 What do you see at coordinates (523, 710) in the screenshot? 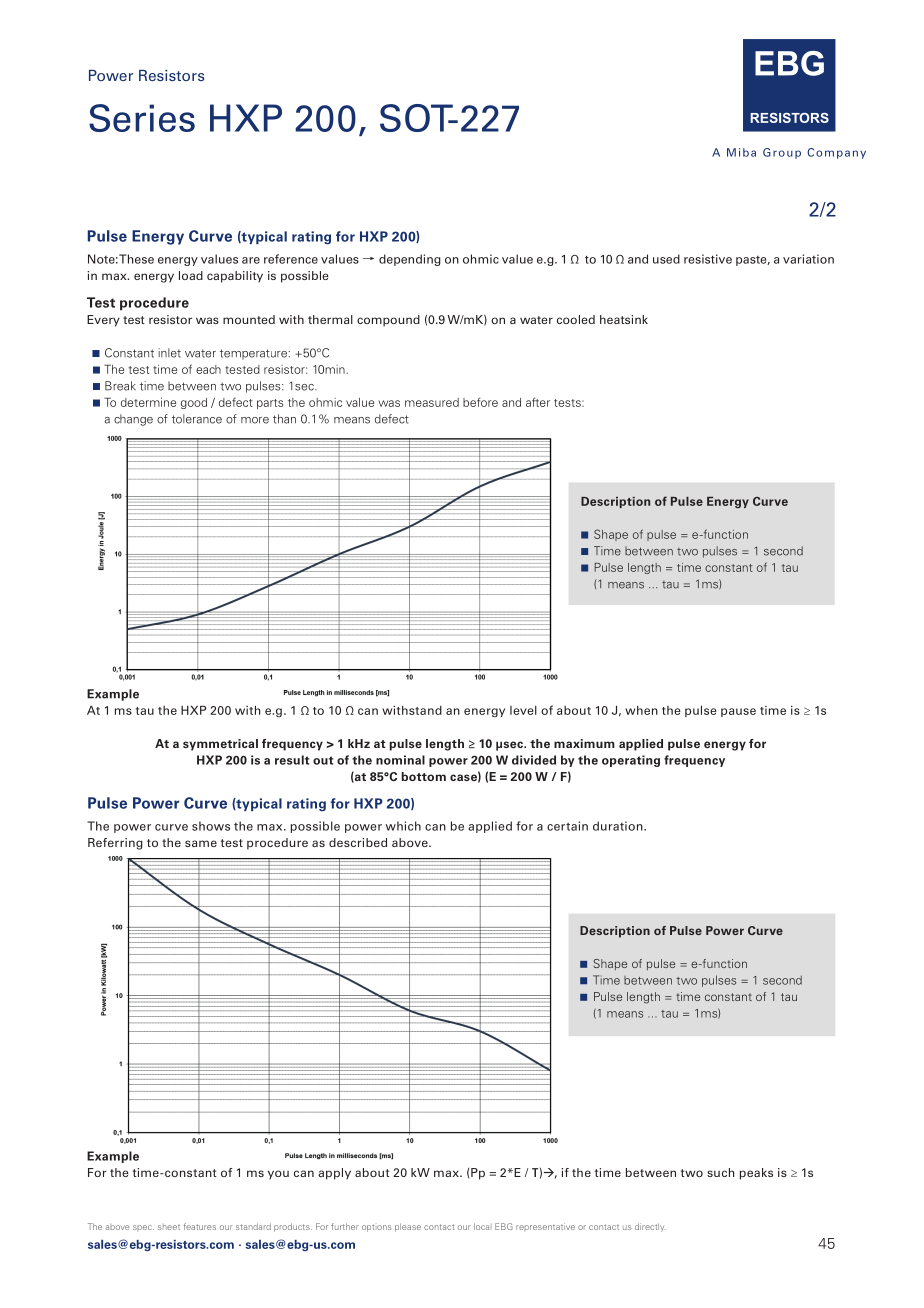
I see `level` at bounding box center [523, 710].
